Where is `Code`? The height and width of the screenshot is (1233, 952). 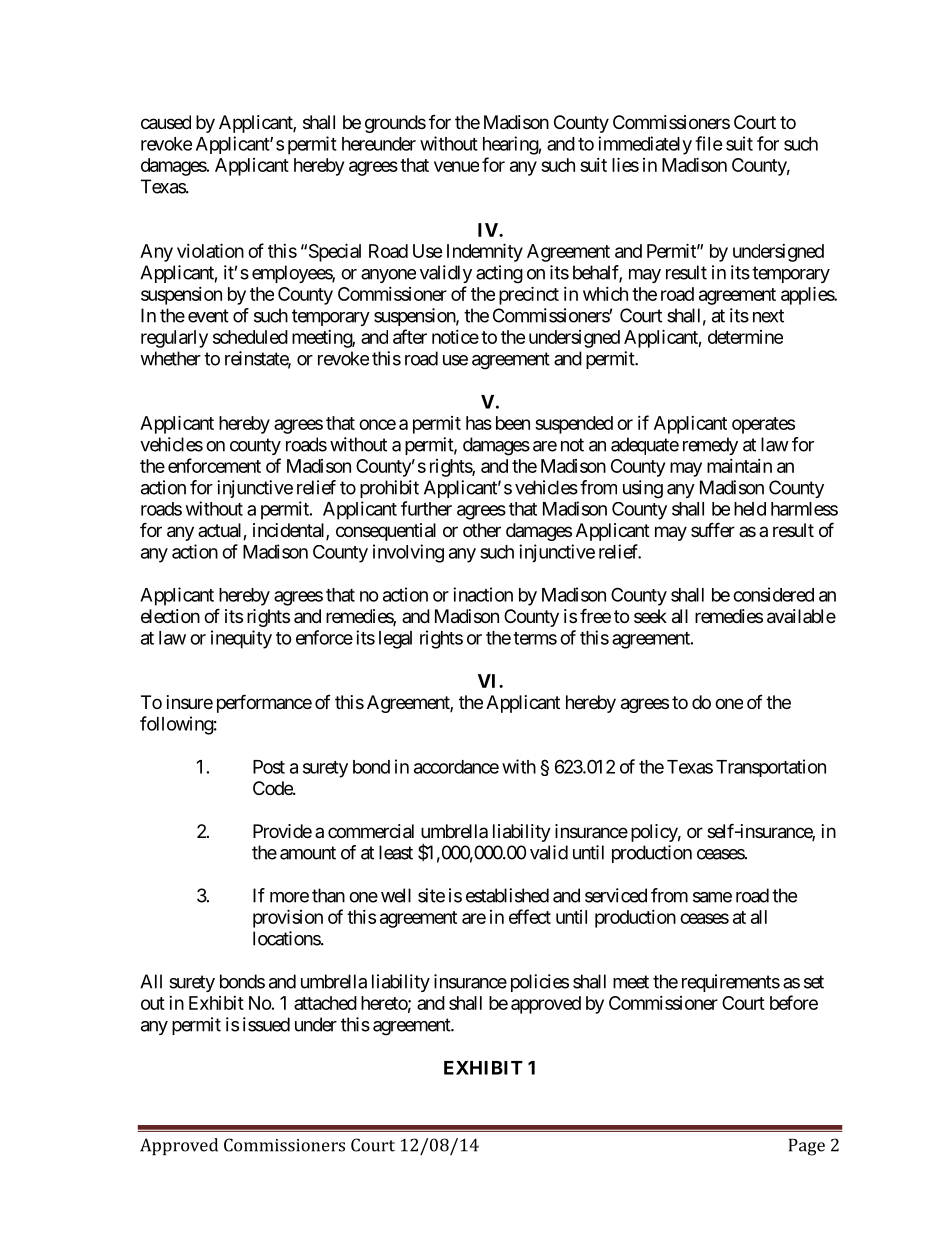
Code is located at coordinates (273, 788).
